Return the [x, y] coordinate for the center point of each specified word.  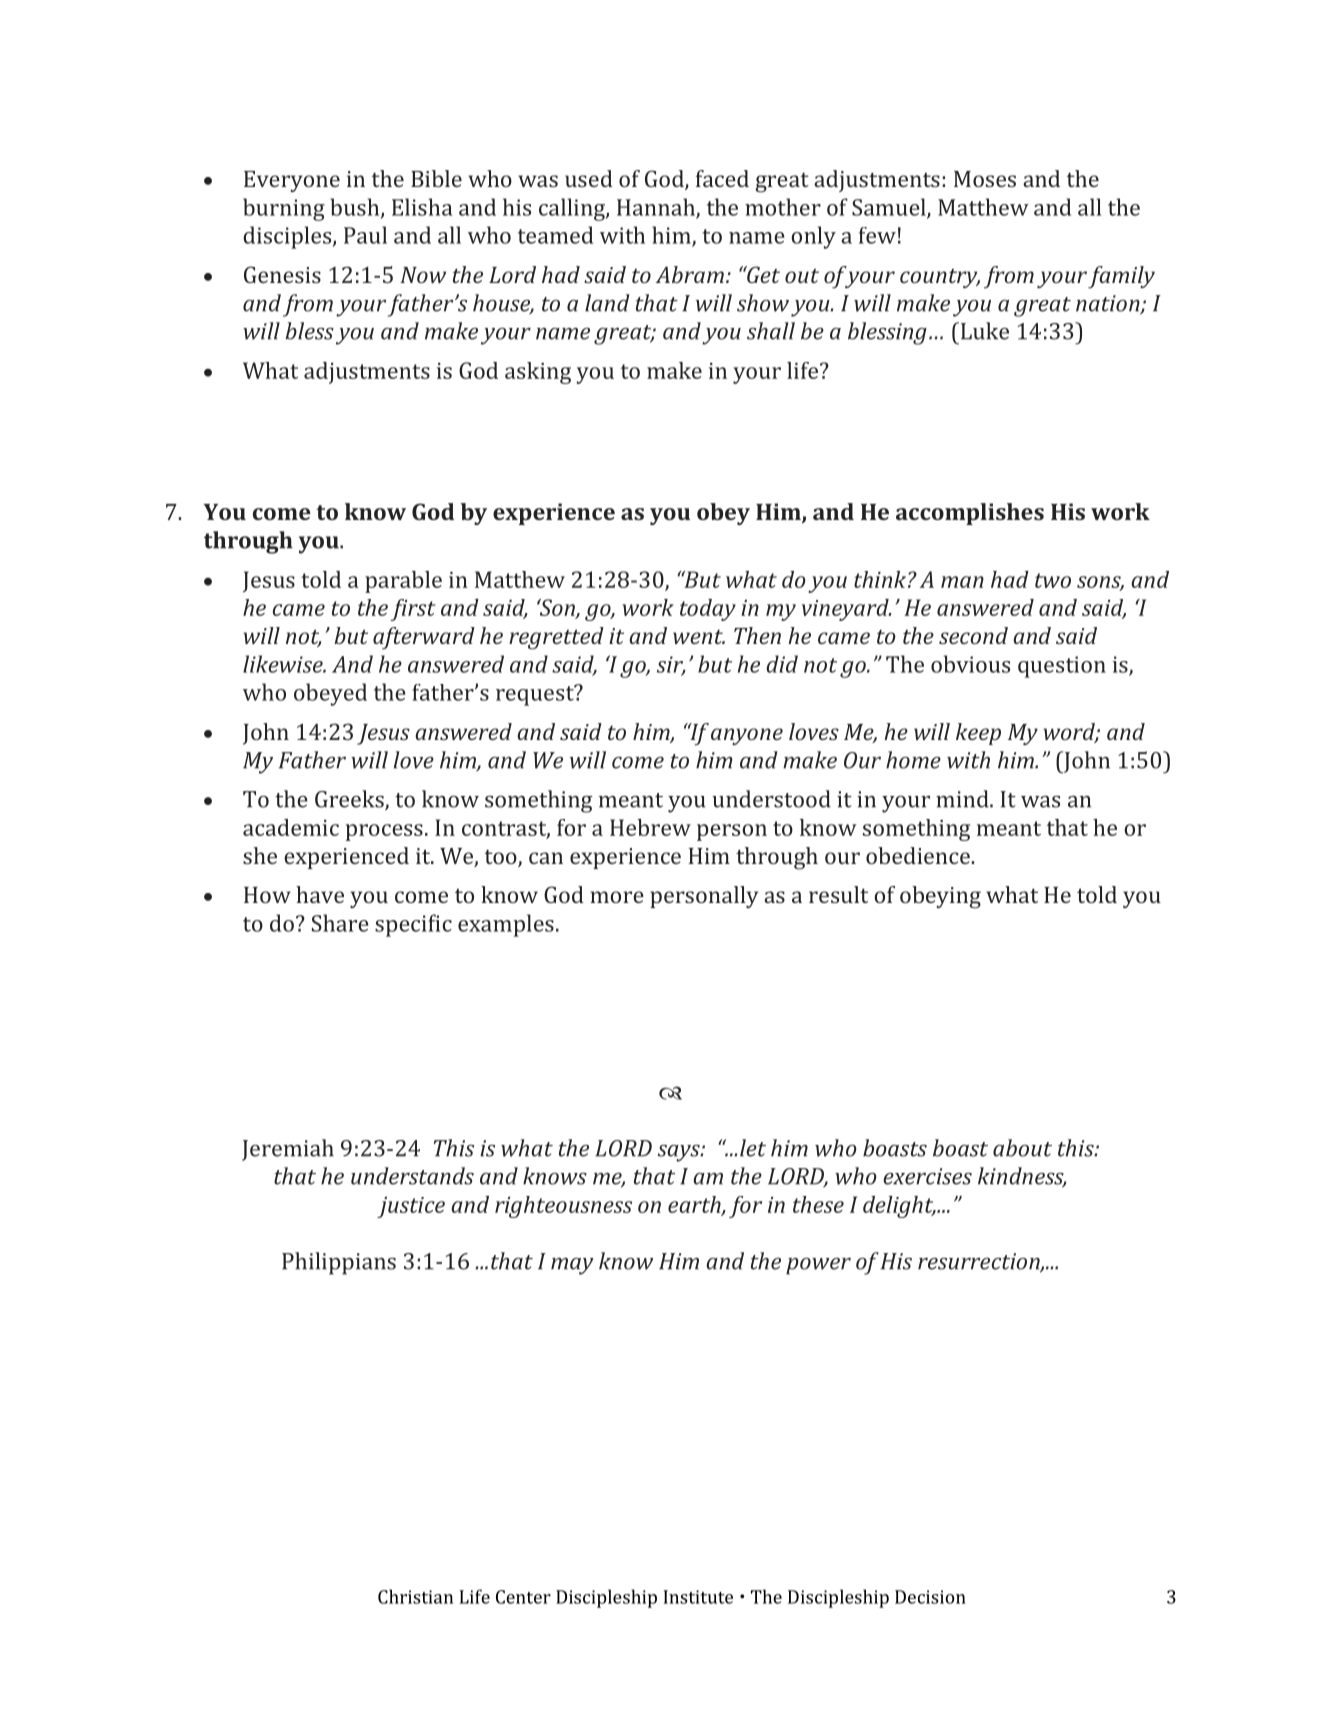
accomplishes [970, 514]
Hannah [657, 208]
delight [899, 1207]
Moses [985, 179]
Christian [415, 1596]
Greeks [350, 800]
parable [403, 582]
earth [695, 1205]
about [1022, 1148]
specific [413, 925]
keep [978, 734]
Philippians [339, 1263]
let [753, 1148]
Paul [365, 235]
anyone [747, 736]
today [708, 610]
